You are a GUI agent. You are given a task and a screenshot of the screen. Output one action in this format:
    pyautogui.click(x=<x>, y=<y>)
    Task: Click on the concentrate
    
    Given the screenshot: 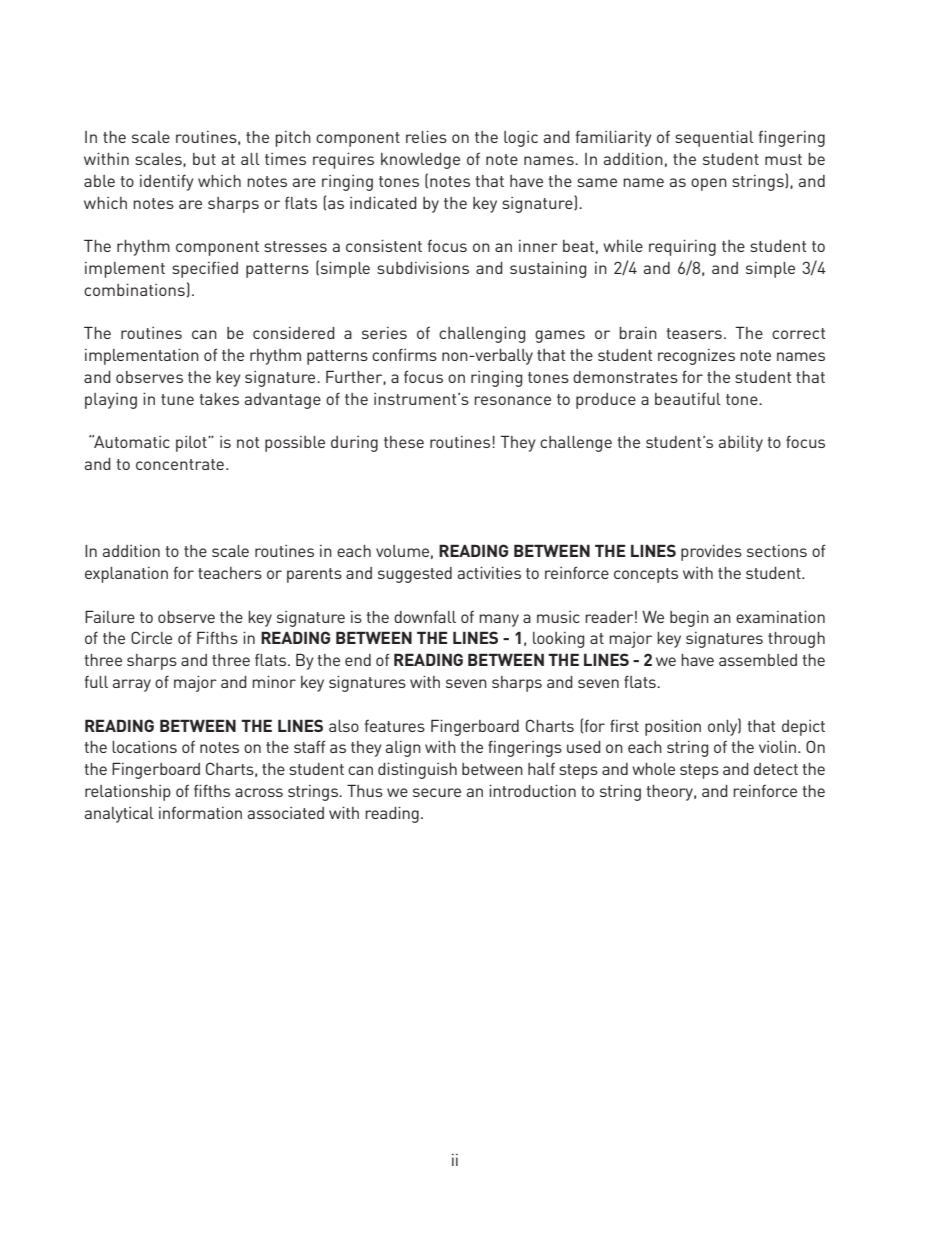 What is the action you would take?
    pyautogui.click(x=180, y=464)
